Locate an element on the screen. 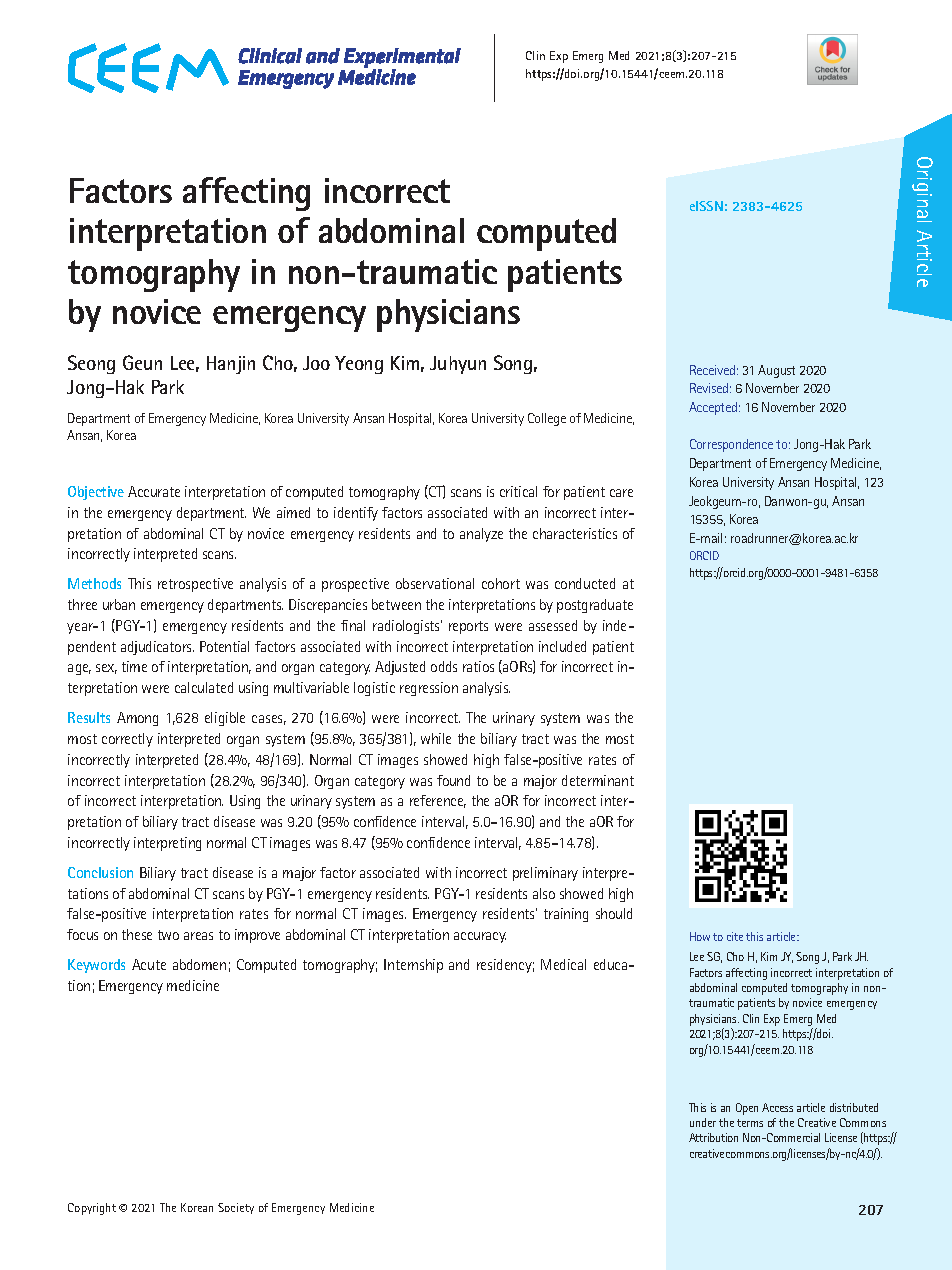  Seong is located at coordinates (91, 364).
